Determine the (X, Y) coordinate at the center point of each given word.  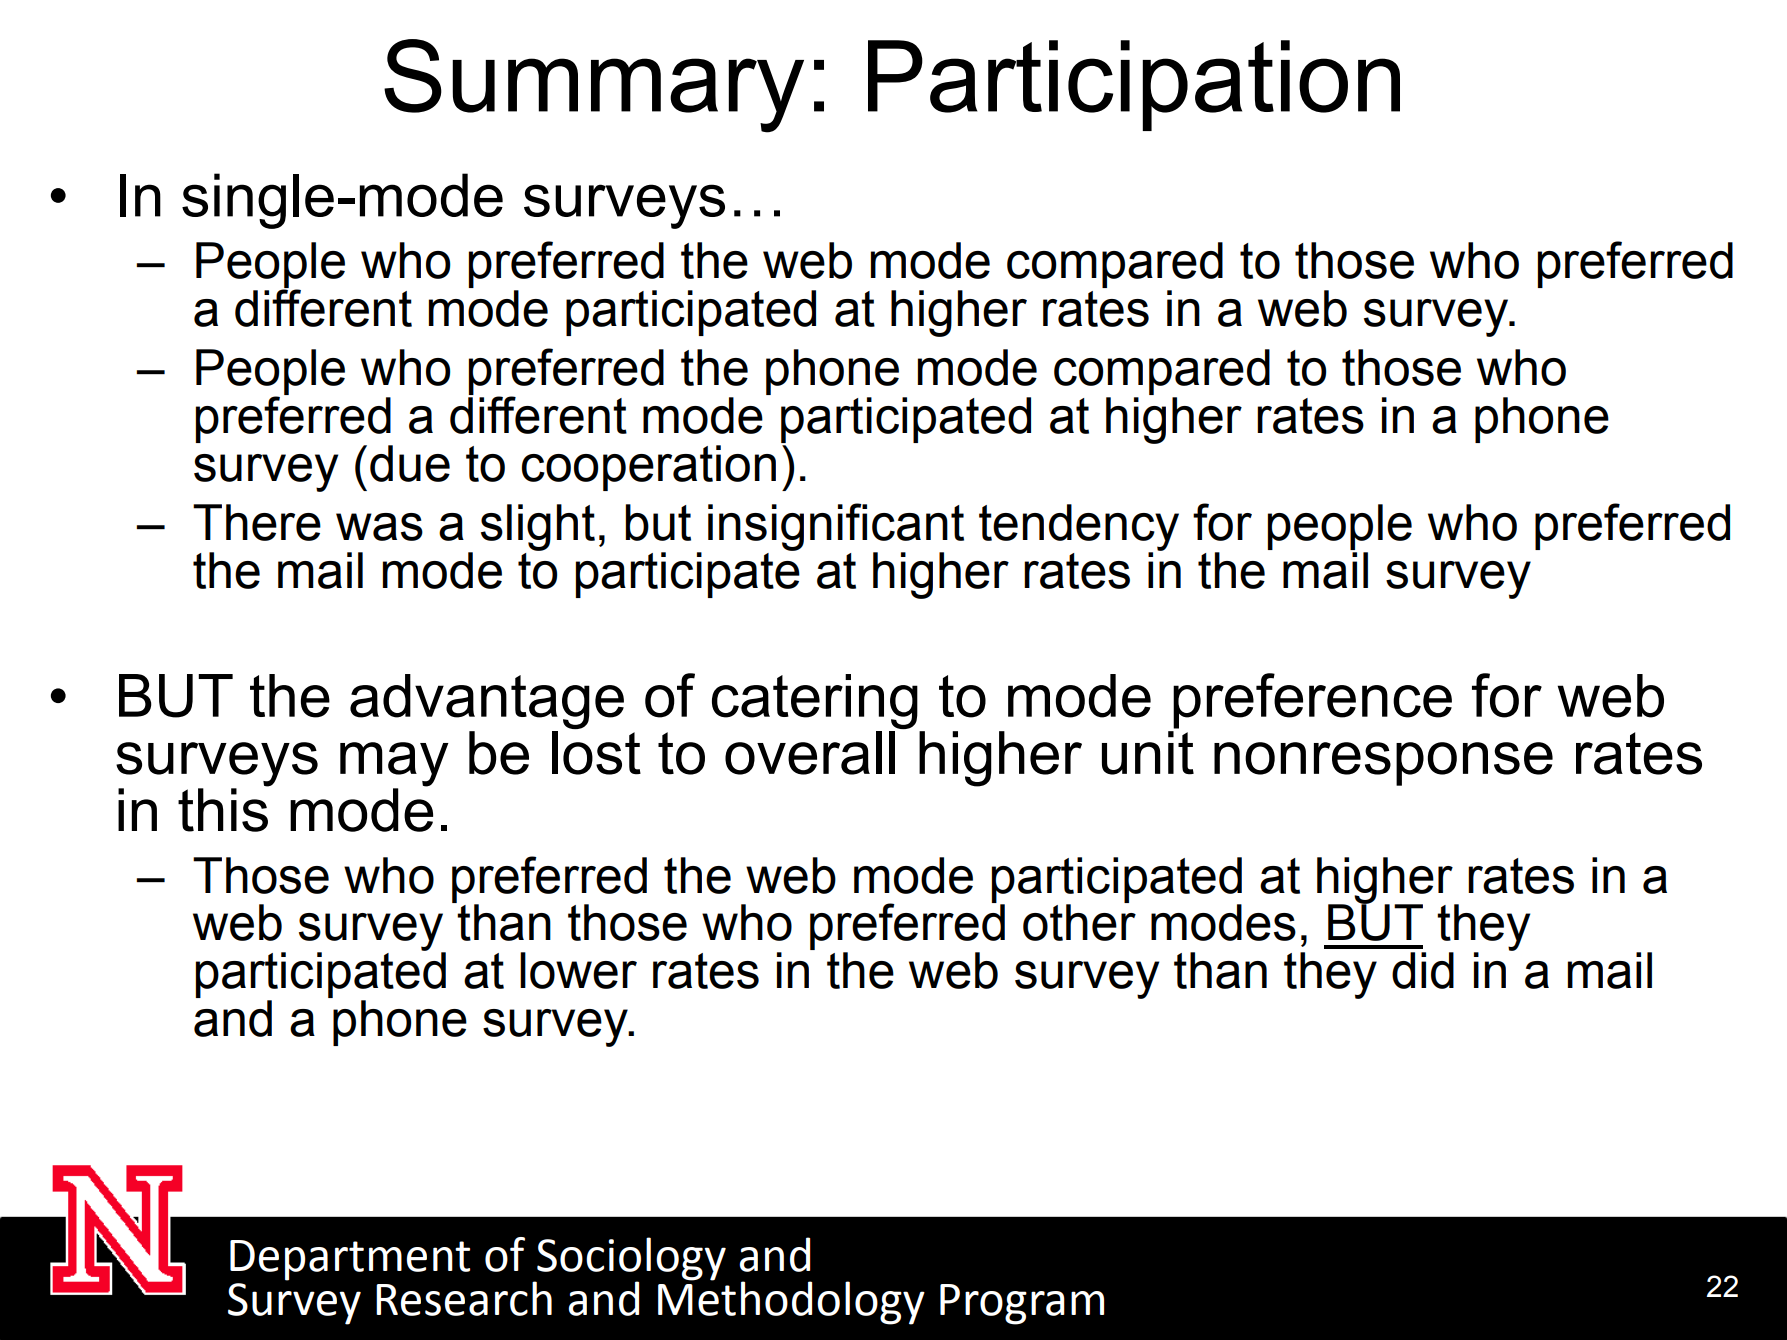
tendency (1079, 528)
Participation (1134, 85)
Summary (594, 86)
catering (816, 703)
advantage (487, 703)
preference (1312, 701)
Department (350, 1260)
